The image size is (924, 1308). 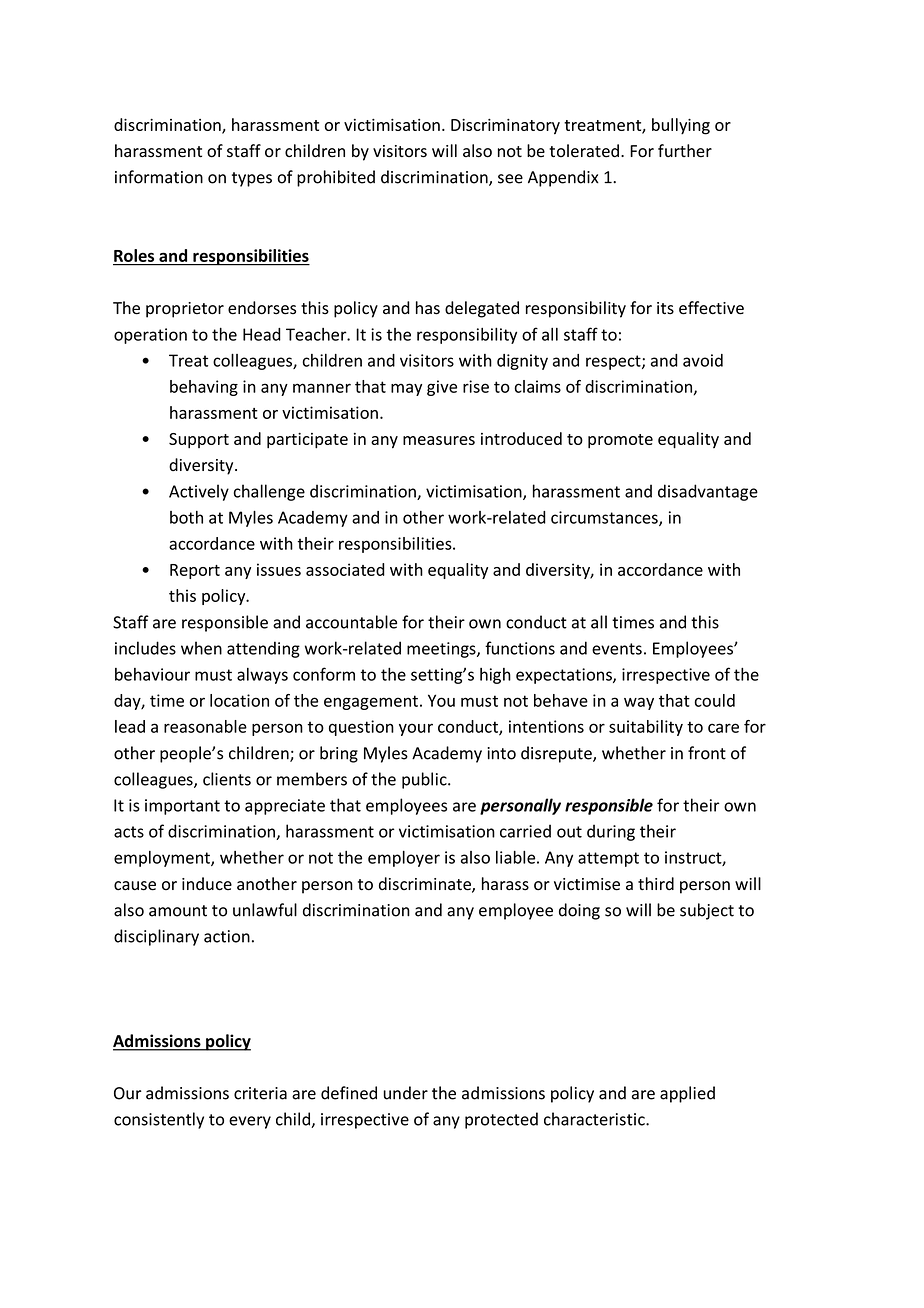 I want to click on give, so click(x=442, y=388).
